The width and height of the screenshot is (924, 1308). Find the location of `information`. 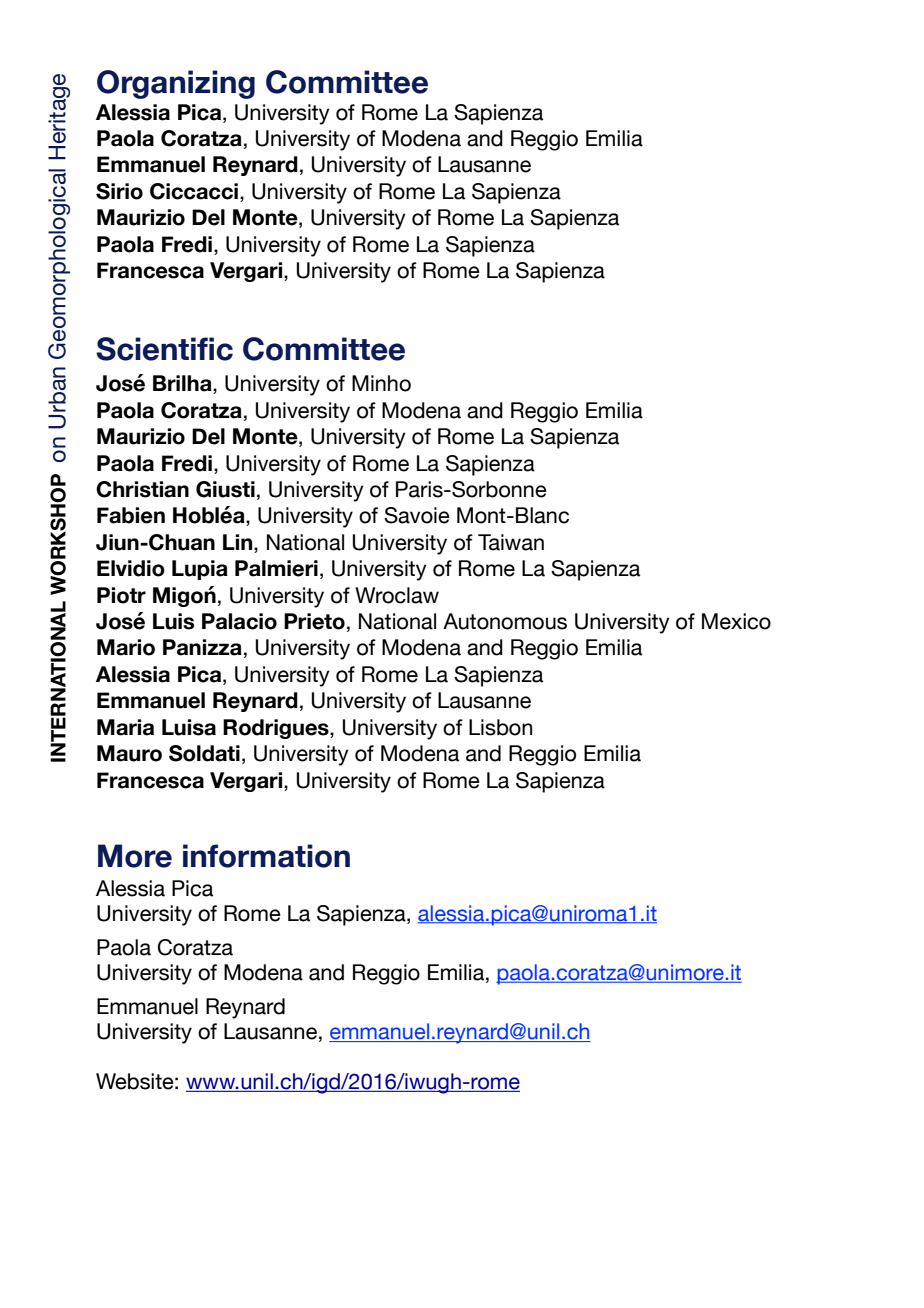

information is located at coordinates (266, 856).
